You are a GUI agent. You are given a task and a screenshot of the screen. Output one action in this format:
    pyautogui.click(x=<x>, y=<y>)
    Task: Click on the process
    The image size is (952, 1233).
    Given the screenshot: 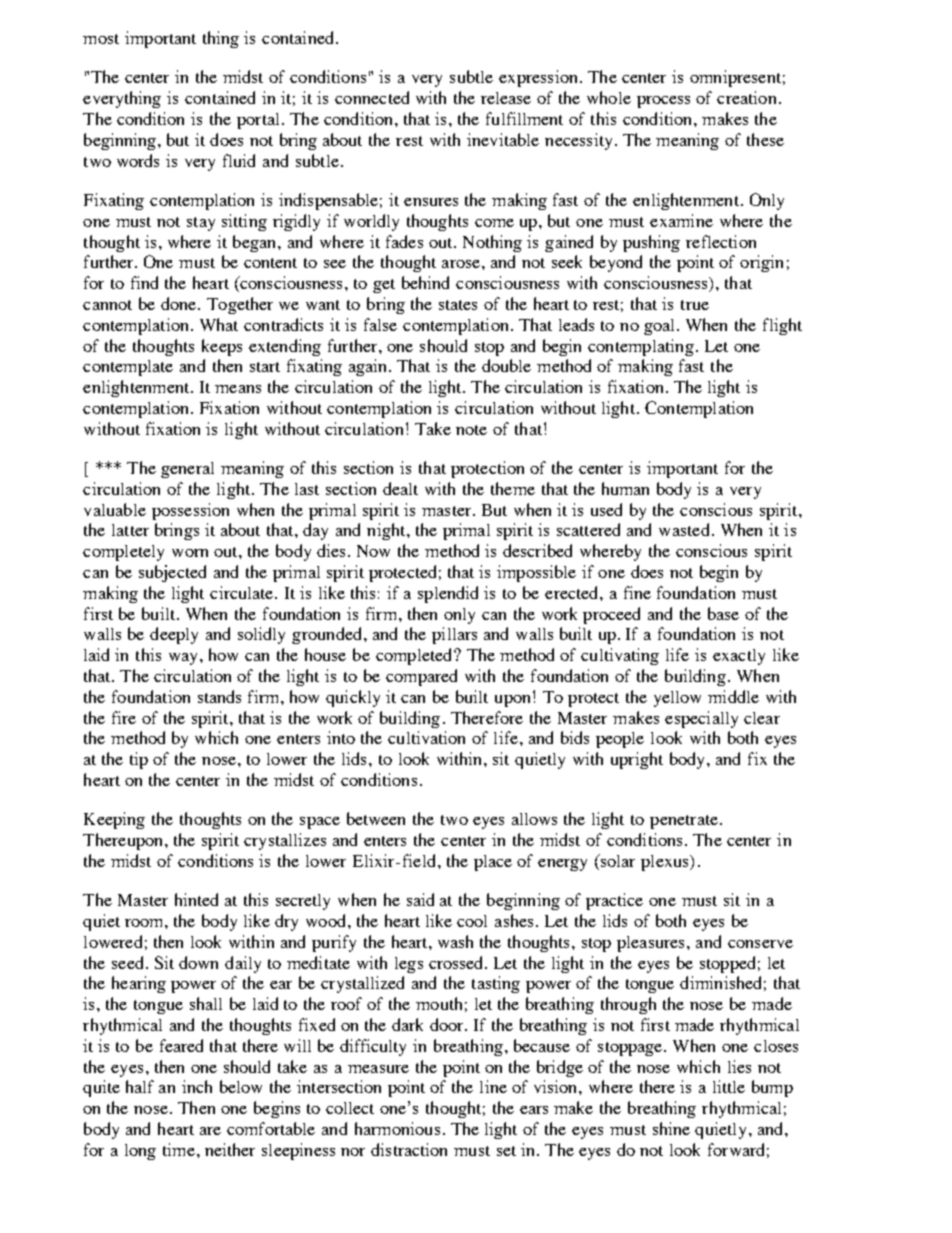 What is the action you would take?
    pyautogui.click(x=663, y=102)
